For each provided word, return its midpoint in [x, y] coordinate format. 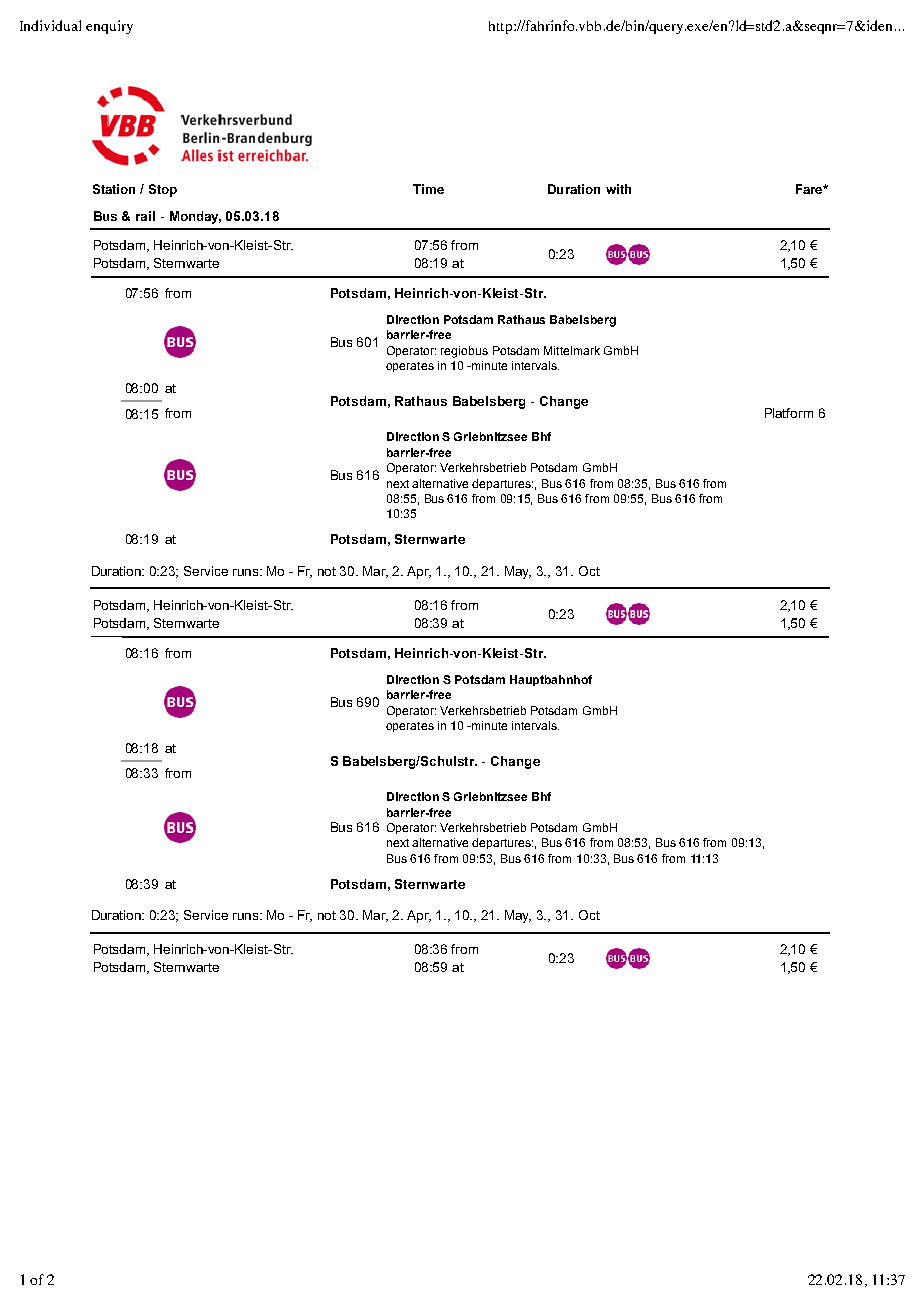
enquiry [109, 27]
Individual [50, 25]
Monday [195, 217]
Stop [163, 190]
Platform [789, 413]
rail [145, 216]
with [618, 189]
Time [428, 189]
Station [114, 189]
